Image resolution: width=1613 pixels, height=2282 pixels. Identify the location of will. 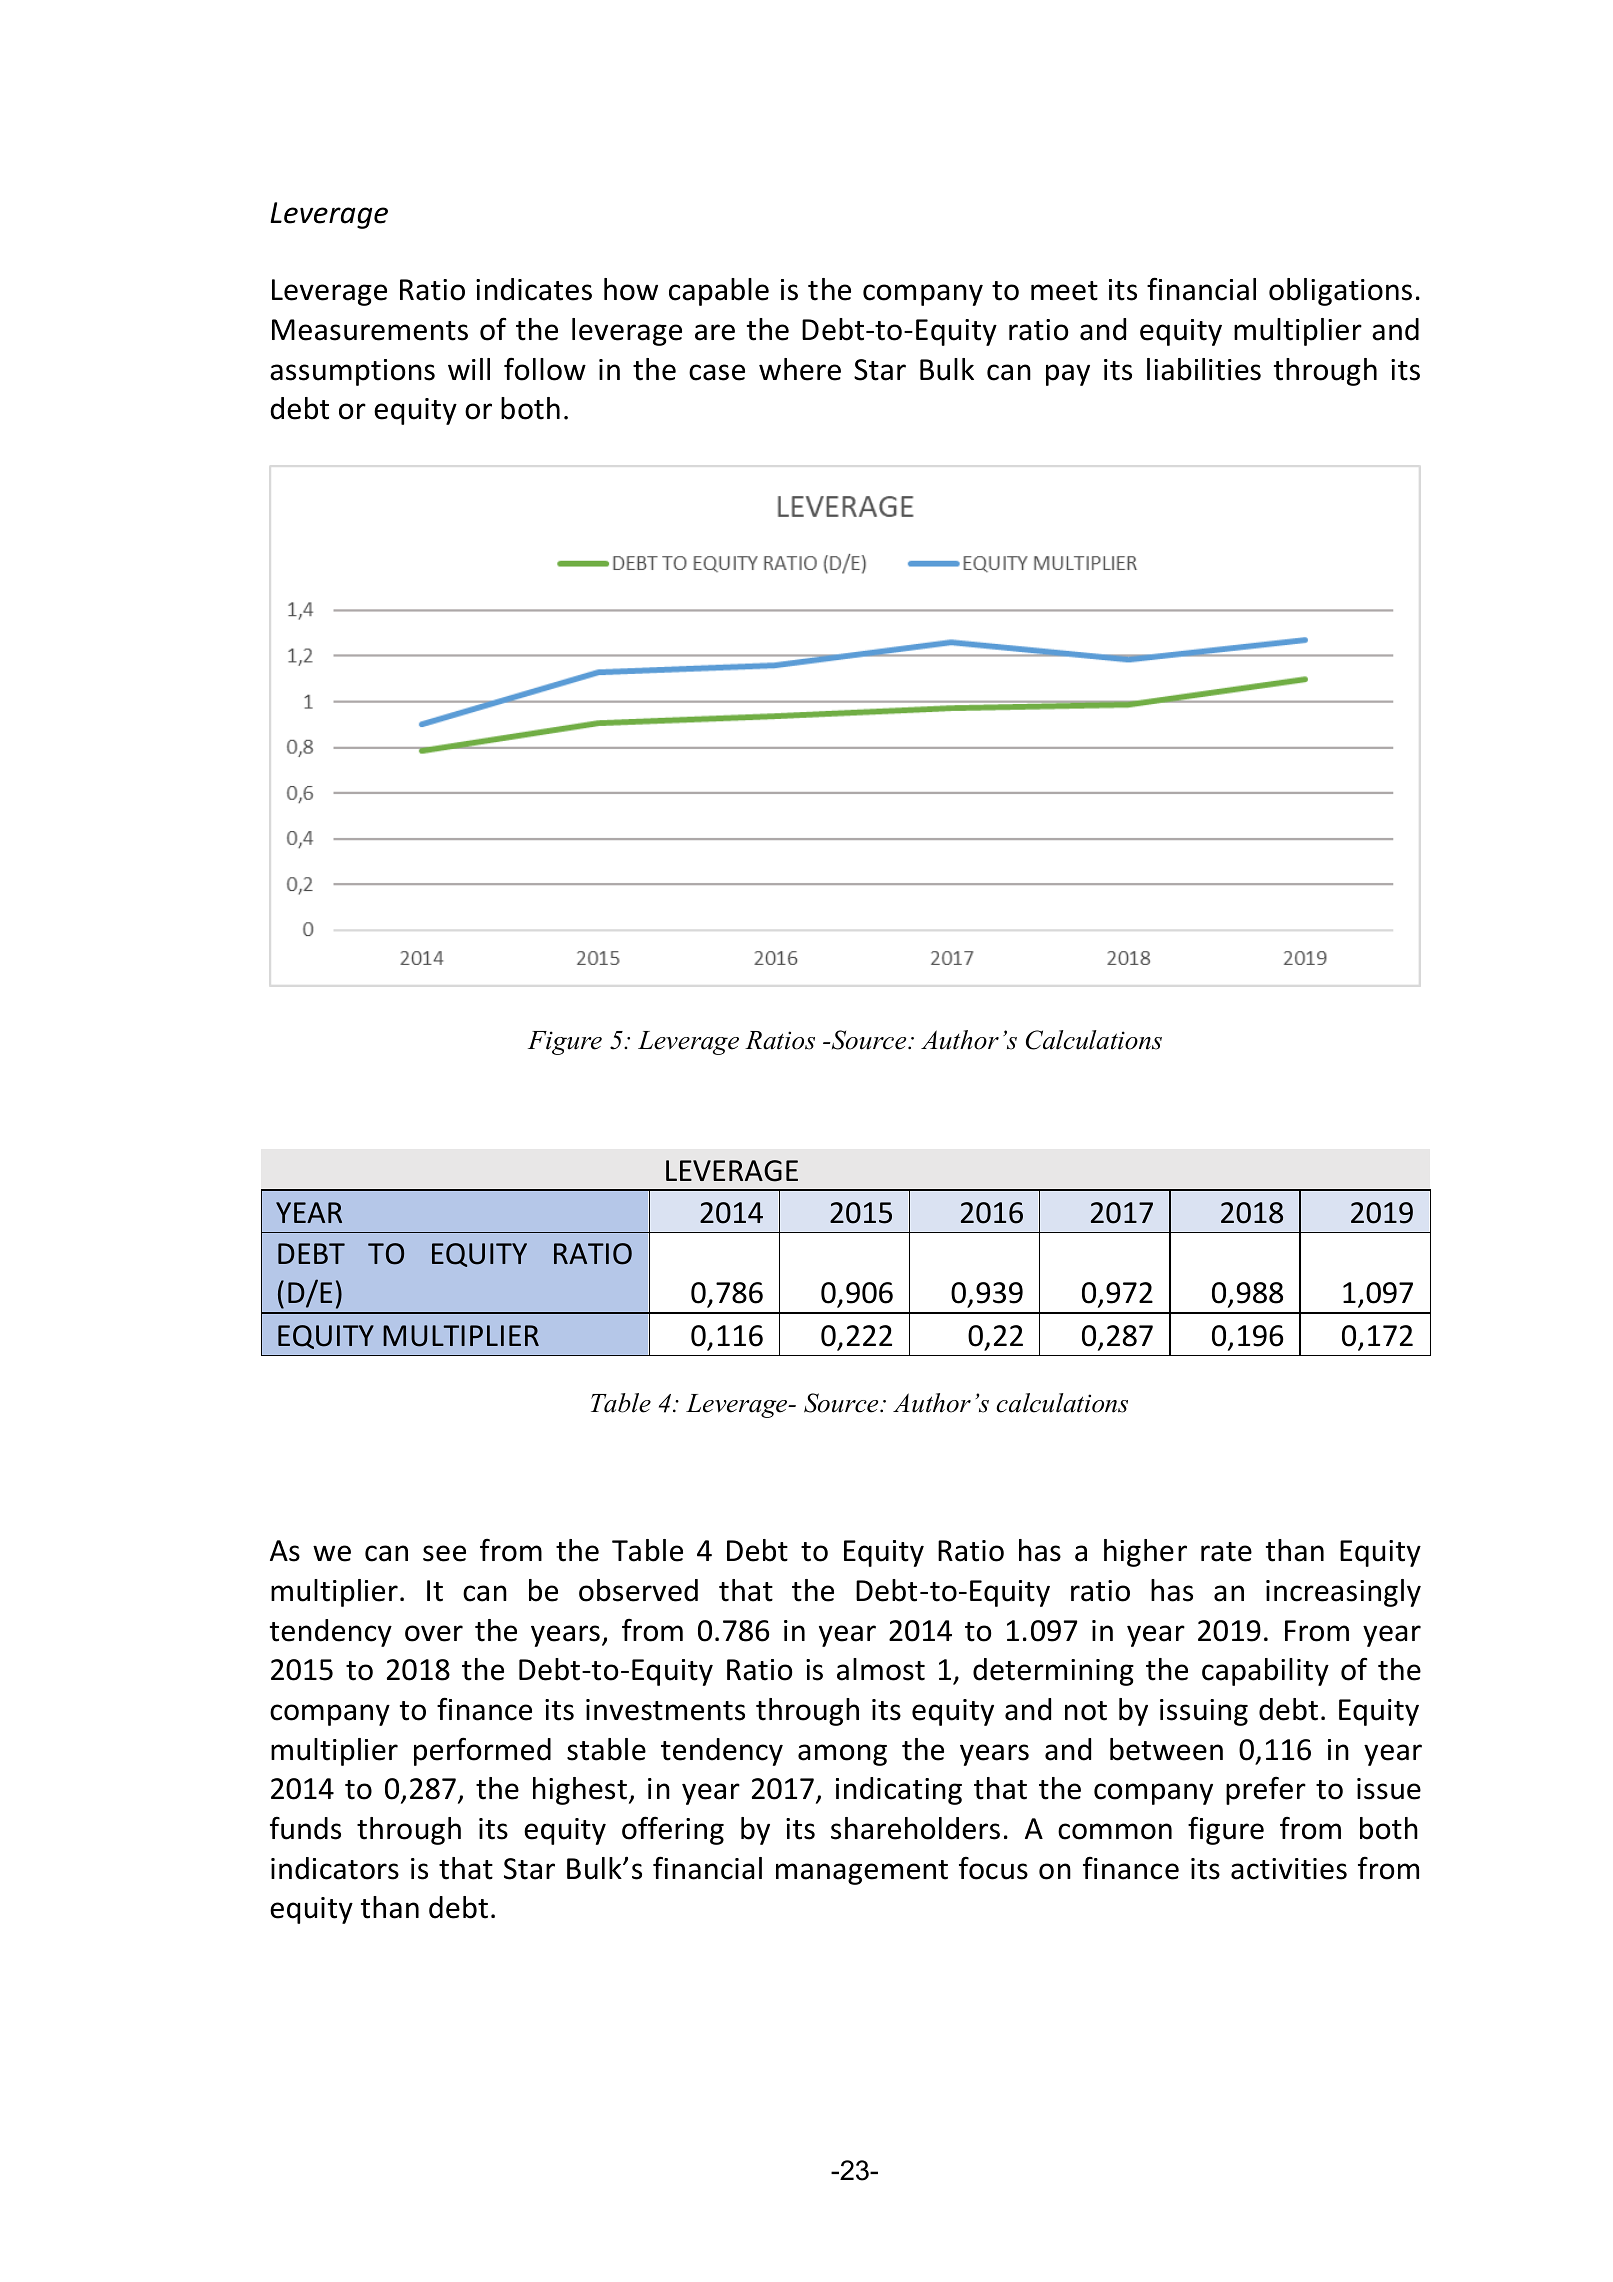
(469, 369).
